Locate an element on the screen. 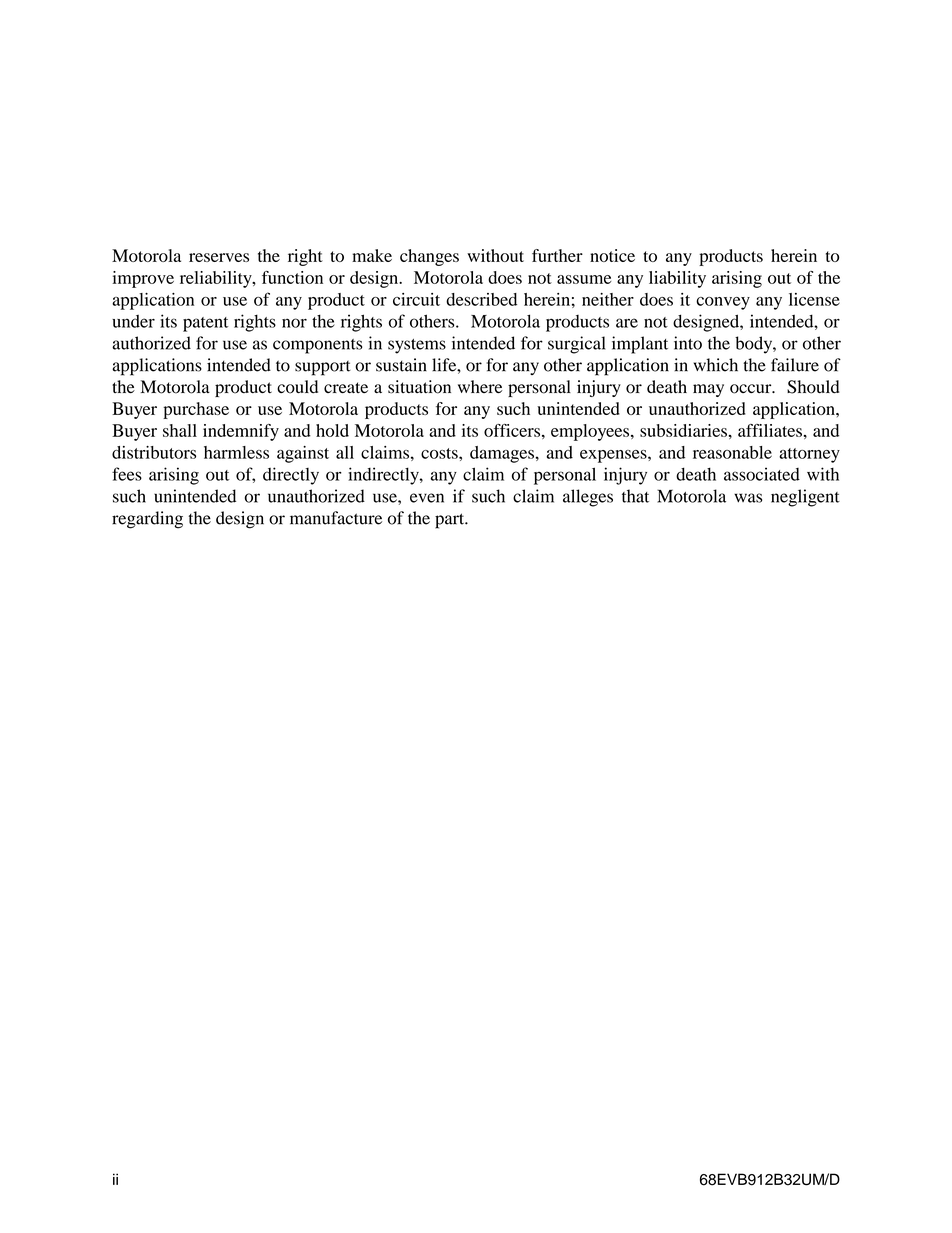 The image size is (952, 1233). reserves is located at coordinates (219, 257).
